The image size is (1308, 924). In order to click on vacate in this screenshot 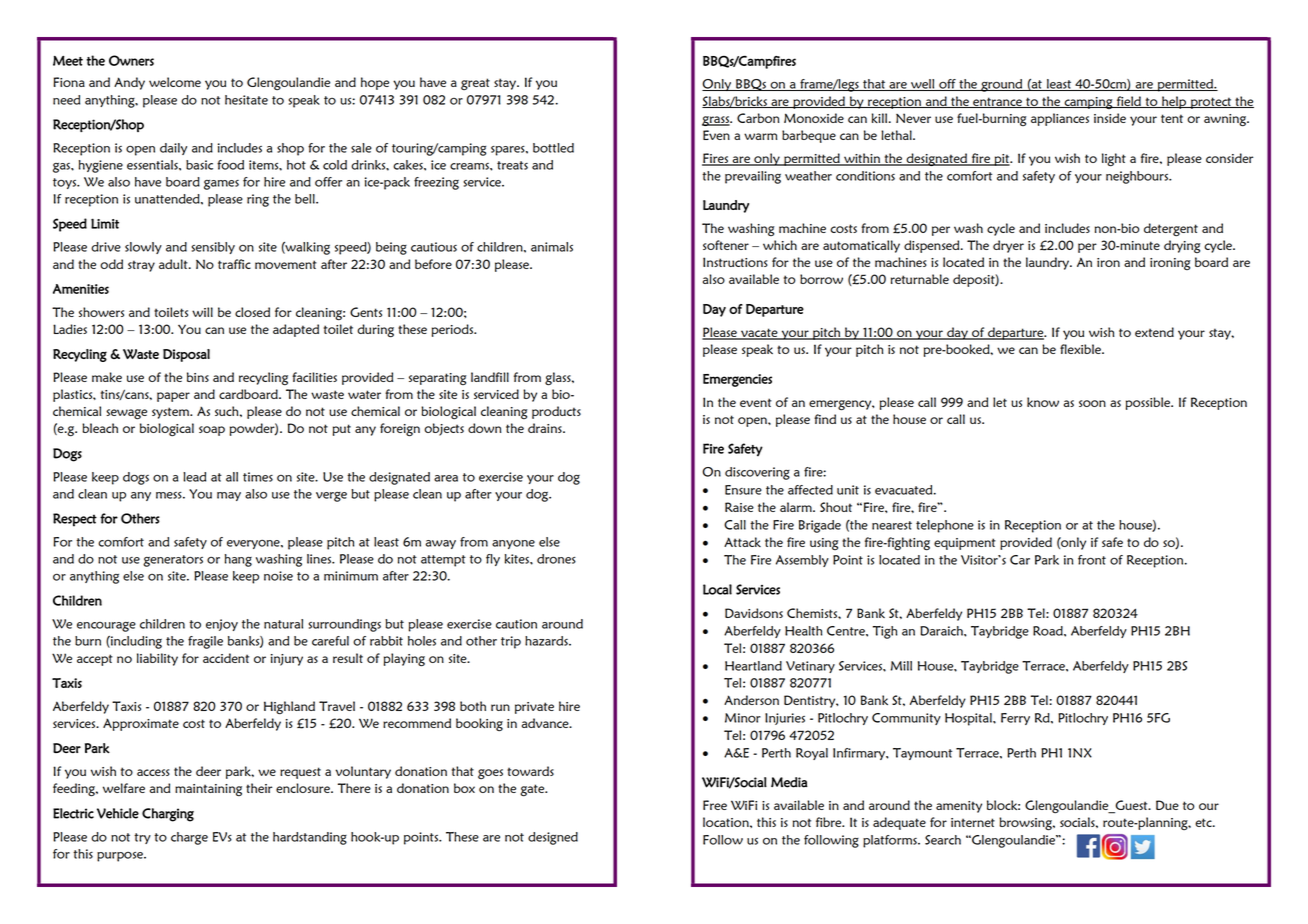, I will do `click(759, 333)`.
